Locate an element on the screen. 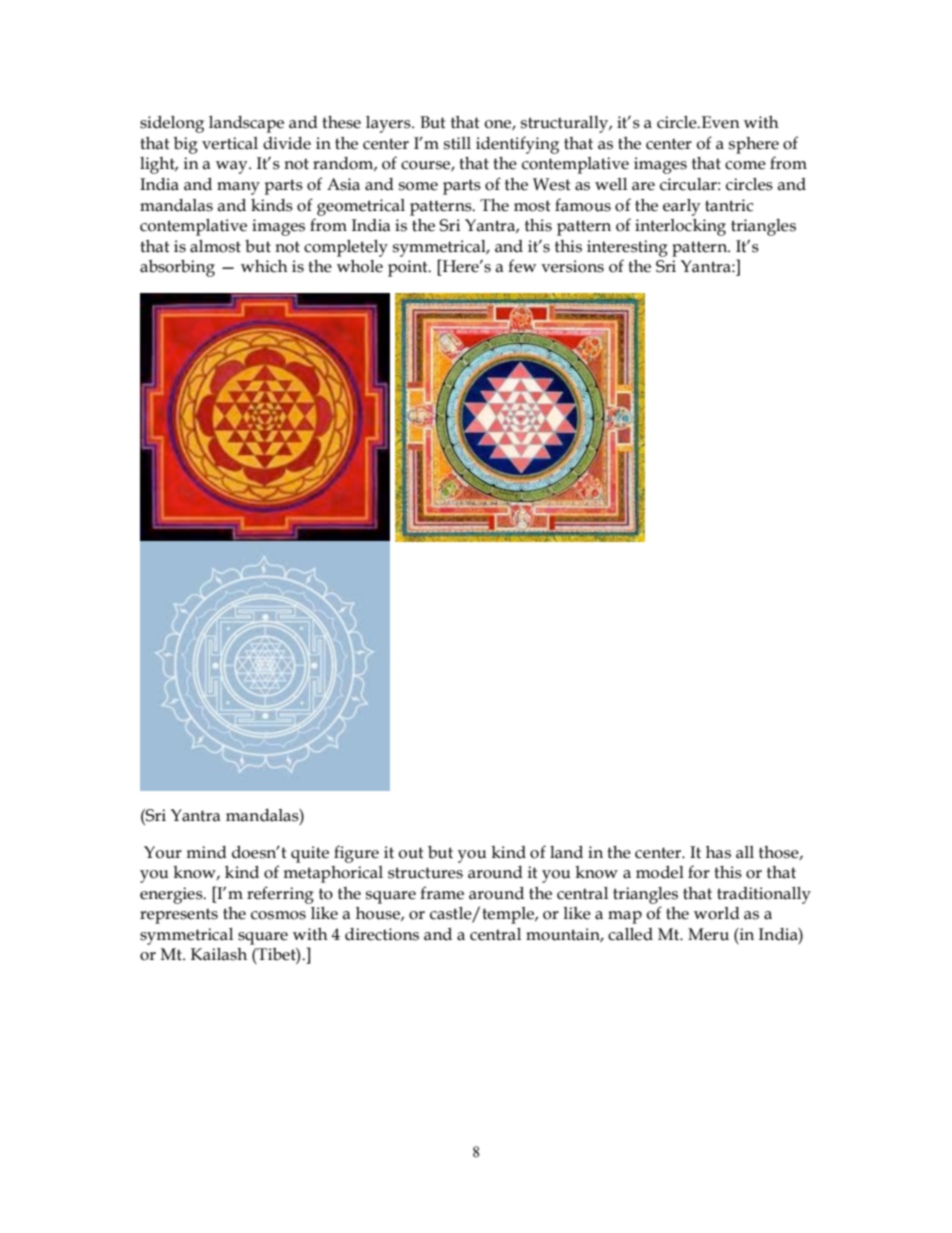 This screenshot has width=952, height=1233. versions is located at coordinates (572, 266).
